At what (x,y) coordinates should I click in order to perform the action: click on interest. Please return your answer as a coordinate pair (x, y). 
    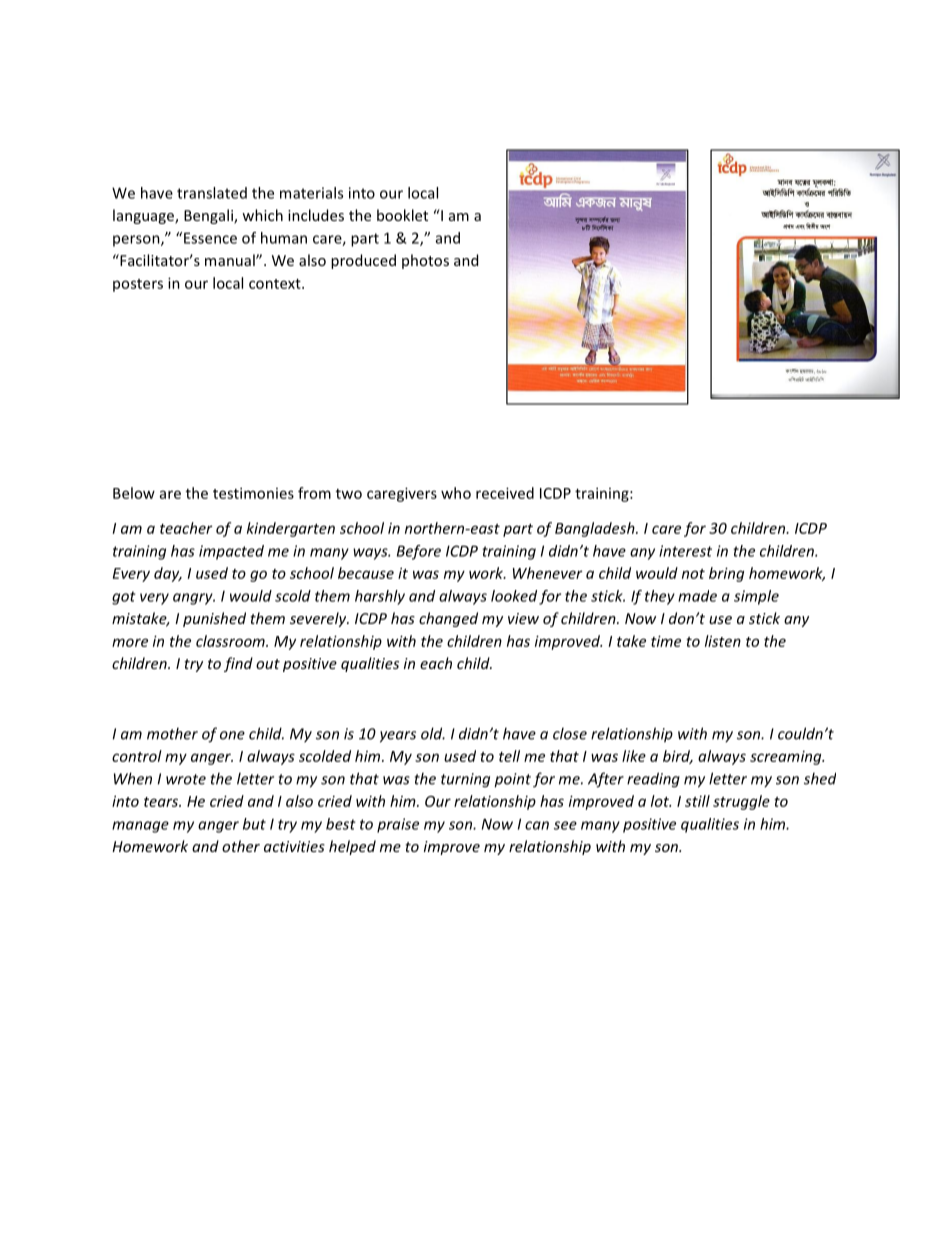
    Looking at the image, I should click on (685, 551).
